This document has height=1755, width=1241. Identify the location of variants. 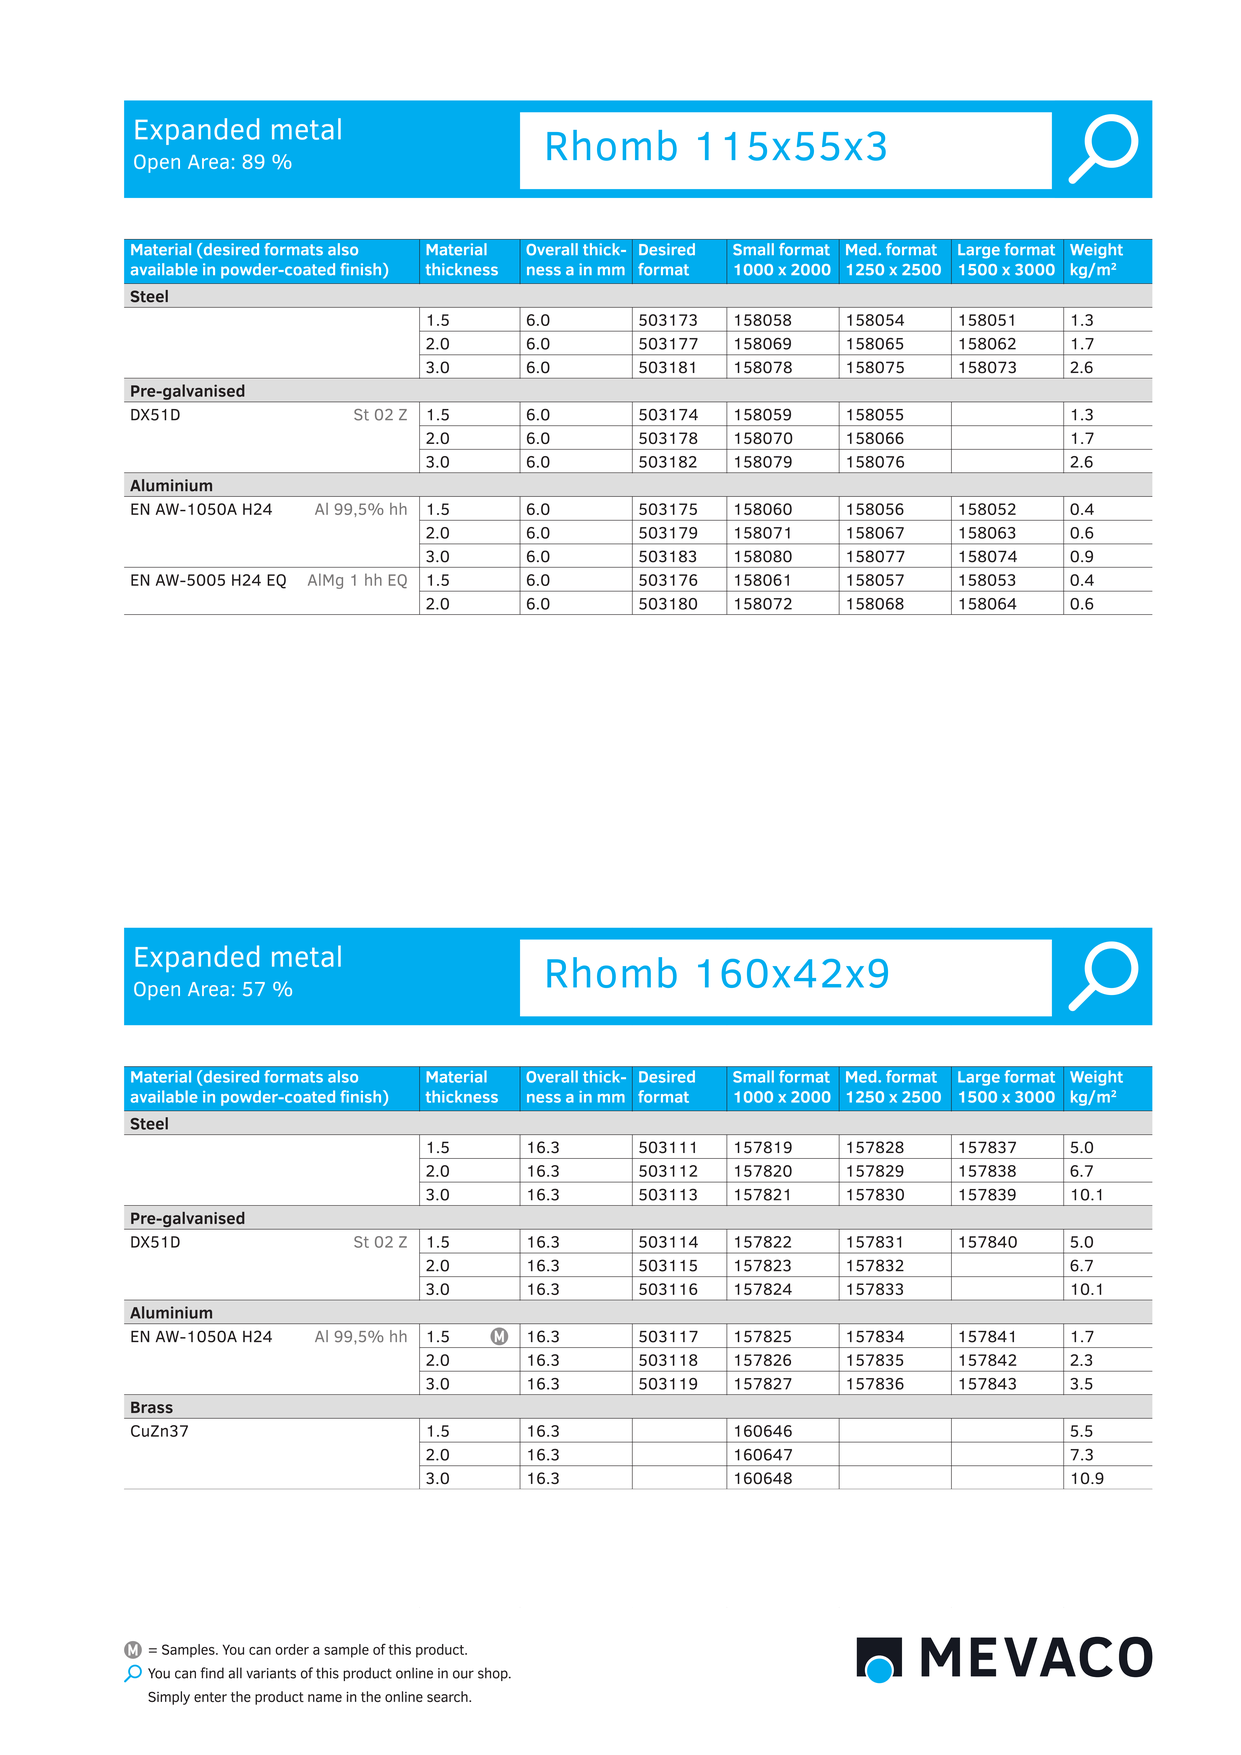
(271, 1673).
